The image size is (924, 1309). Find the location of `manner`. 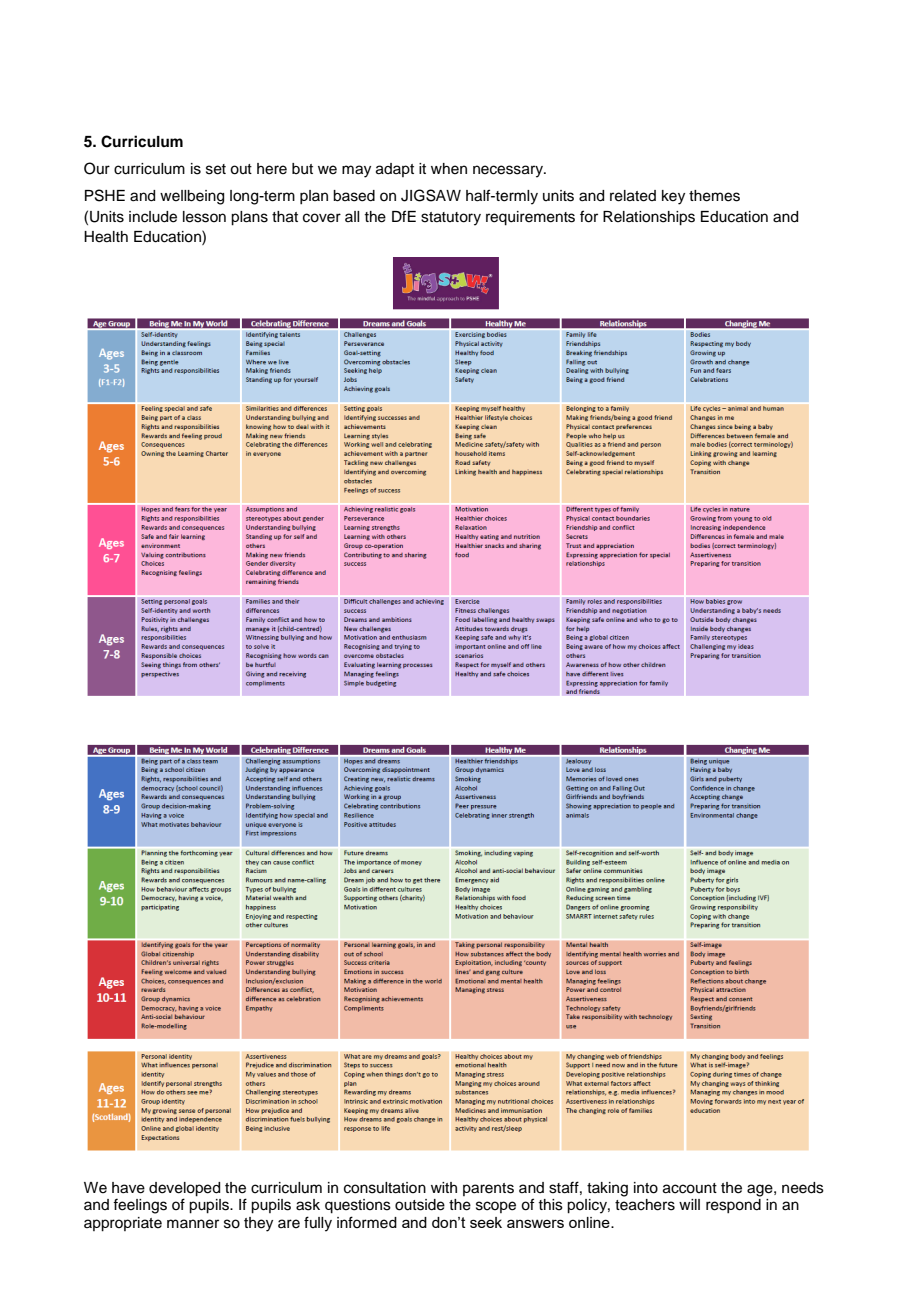

manner is located at coordinates (193, 1224).
